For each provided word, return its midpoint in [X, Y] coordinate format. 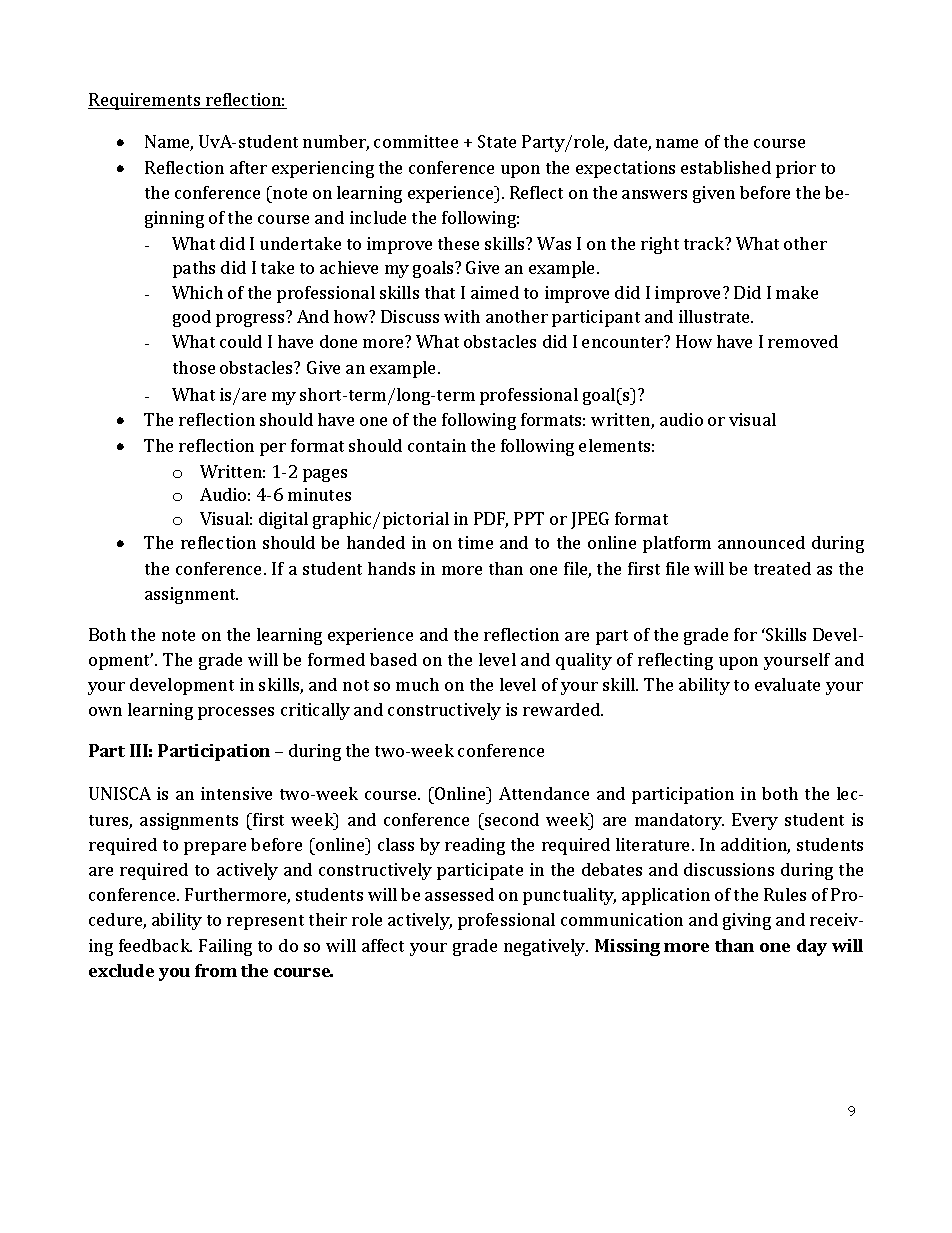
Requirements [145, 101]
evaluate [787, 684]
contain [437, 445]
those [194, 367]
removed [803, 341]
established [726, 167]
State [497, 141]
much [417, 684]
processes [236, 713]
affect [383, 945]
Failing [225, 947]
